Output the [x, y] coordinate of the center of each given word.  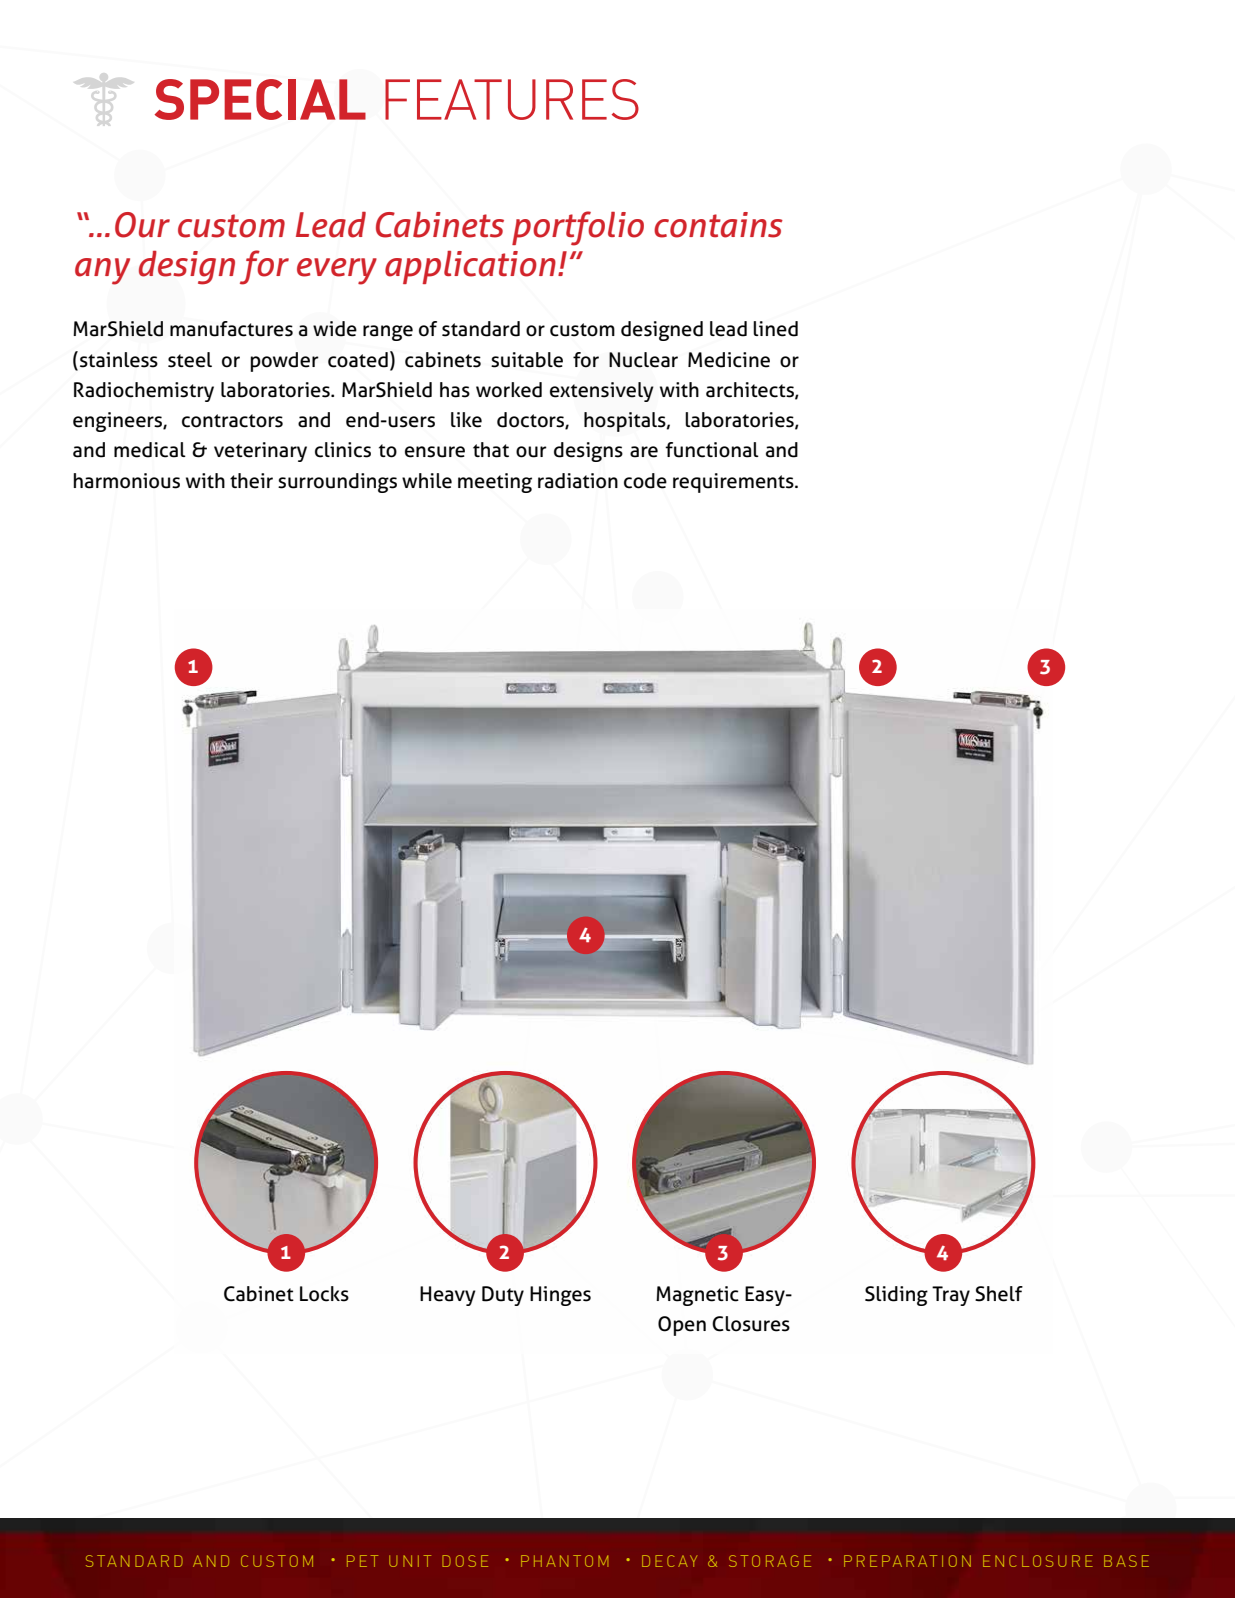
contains [718, 225]
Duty [503, 1296]
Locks [324, 1294]
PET [362, 1561]
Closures [751, 1324]
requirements [734, 483]
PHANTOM [564, 1561]
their [251, 481]
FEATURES [512, 99]
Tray [951, 1296]
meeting [495, 483]
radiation [578, 481]
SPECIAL [260, 99]
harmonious [126, 481]
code [645, 481]
